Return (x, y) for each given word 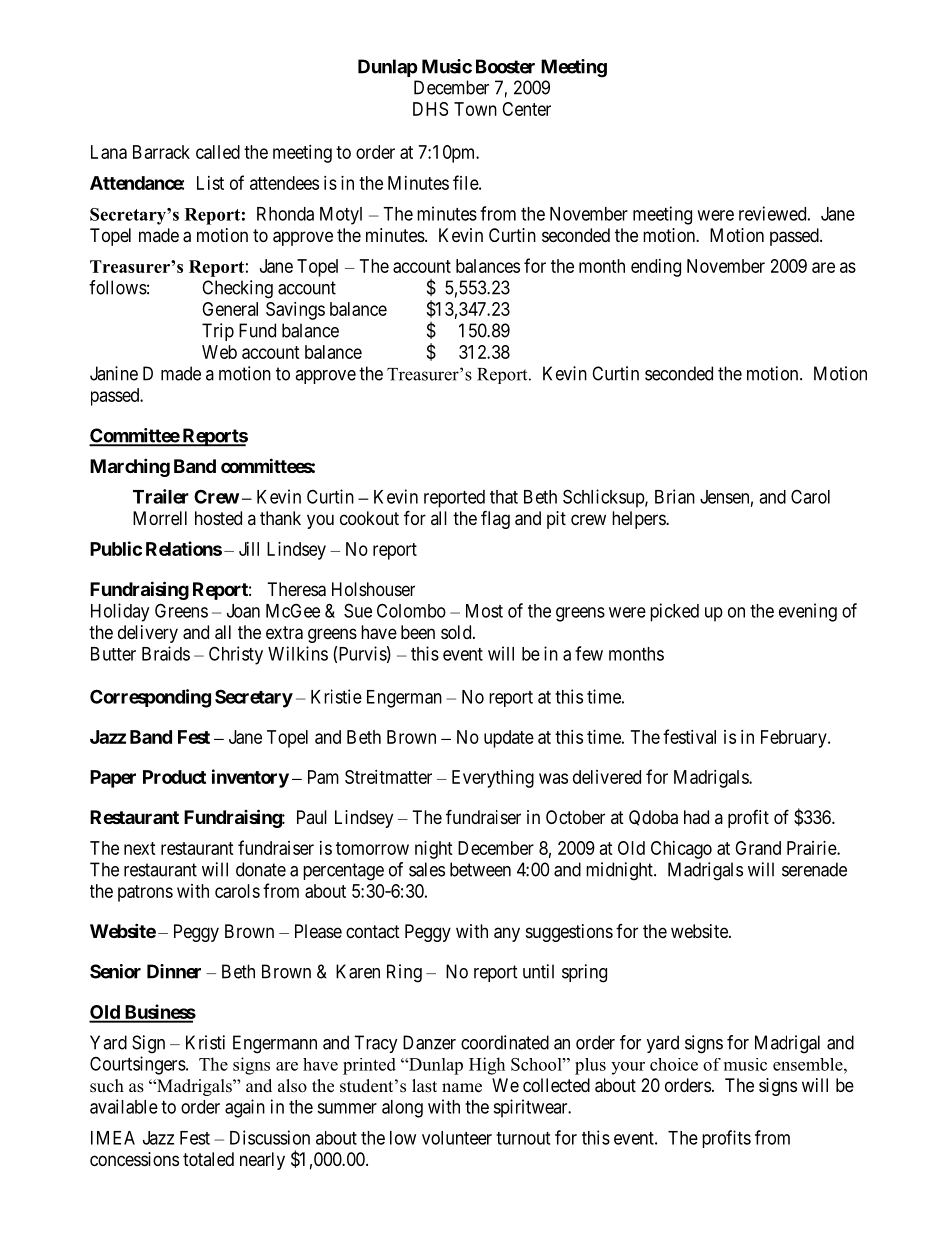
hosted (218, 518)
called (218, 152)
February (795, 739)
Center (526, 109)
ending (656, 268)
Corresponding (150, 698)
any (507, 934)
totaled (208, 1159)
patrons (145, 893)
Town (475, 109)
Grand (758, 848)
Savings (295, 311)
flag (495, 519)
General (230, 309)
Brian (675, 496)
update (509, 739)
